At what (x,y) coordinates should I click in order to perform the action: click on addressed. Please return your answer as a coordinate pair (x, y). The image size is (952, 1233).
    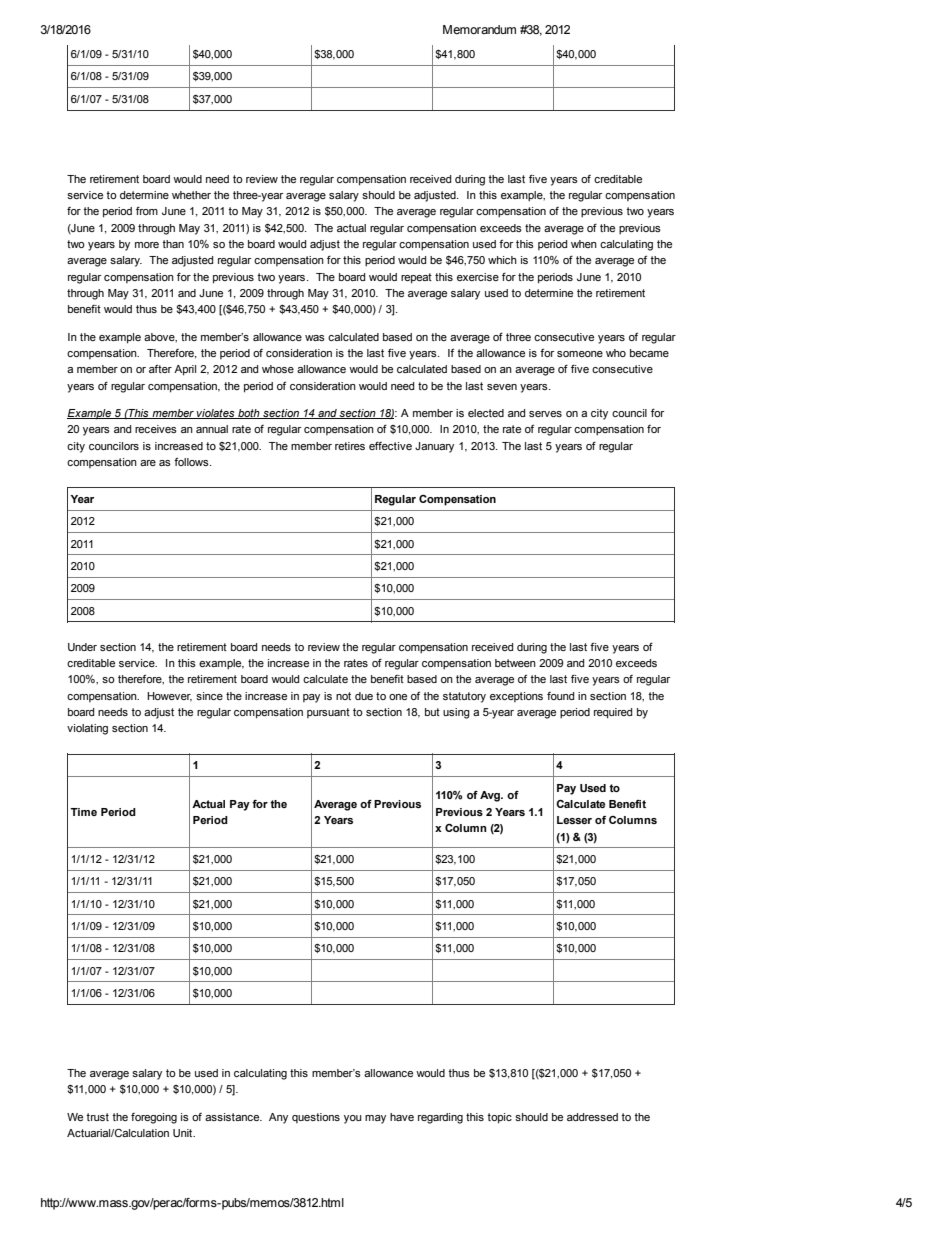
    Looking at the image, I should click on (592, 1117).
